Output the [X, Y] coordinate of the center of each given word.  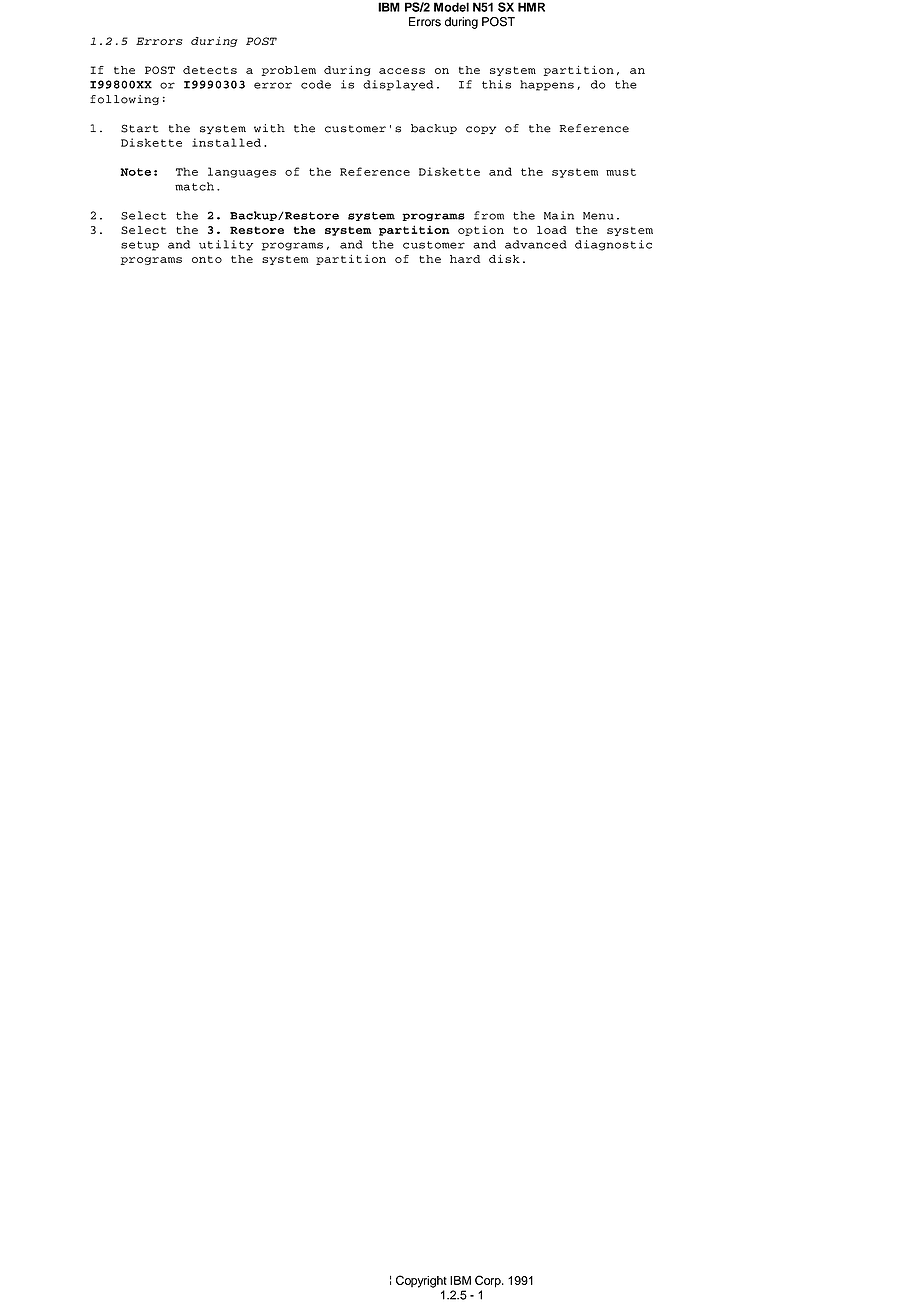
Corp [489, 1281]
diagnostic [613, 245]
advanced [536, 244]
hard [465, 259]
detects [210, 70]
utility [226, 245]
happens [547, 85]
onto [207, 259]
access [402, 71]
